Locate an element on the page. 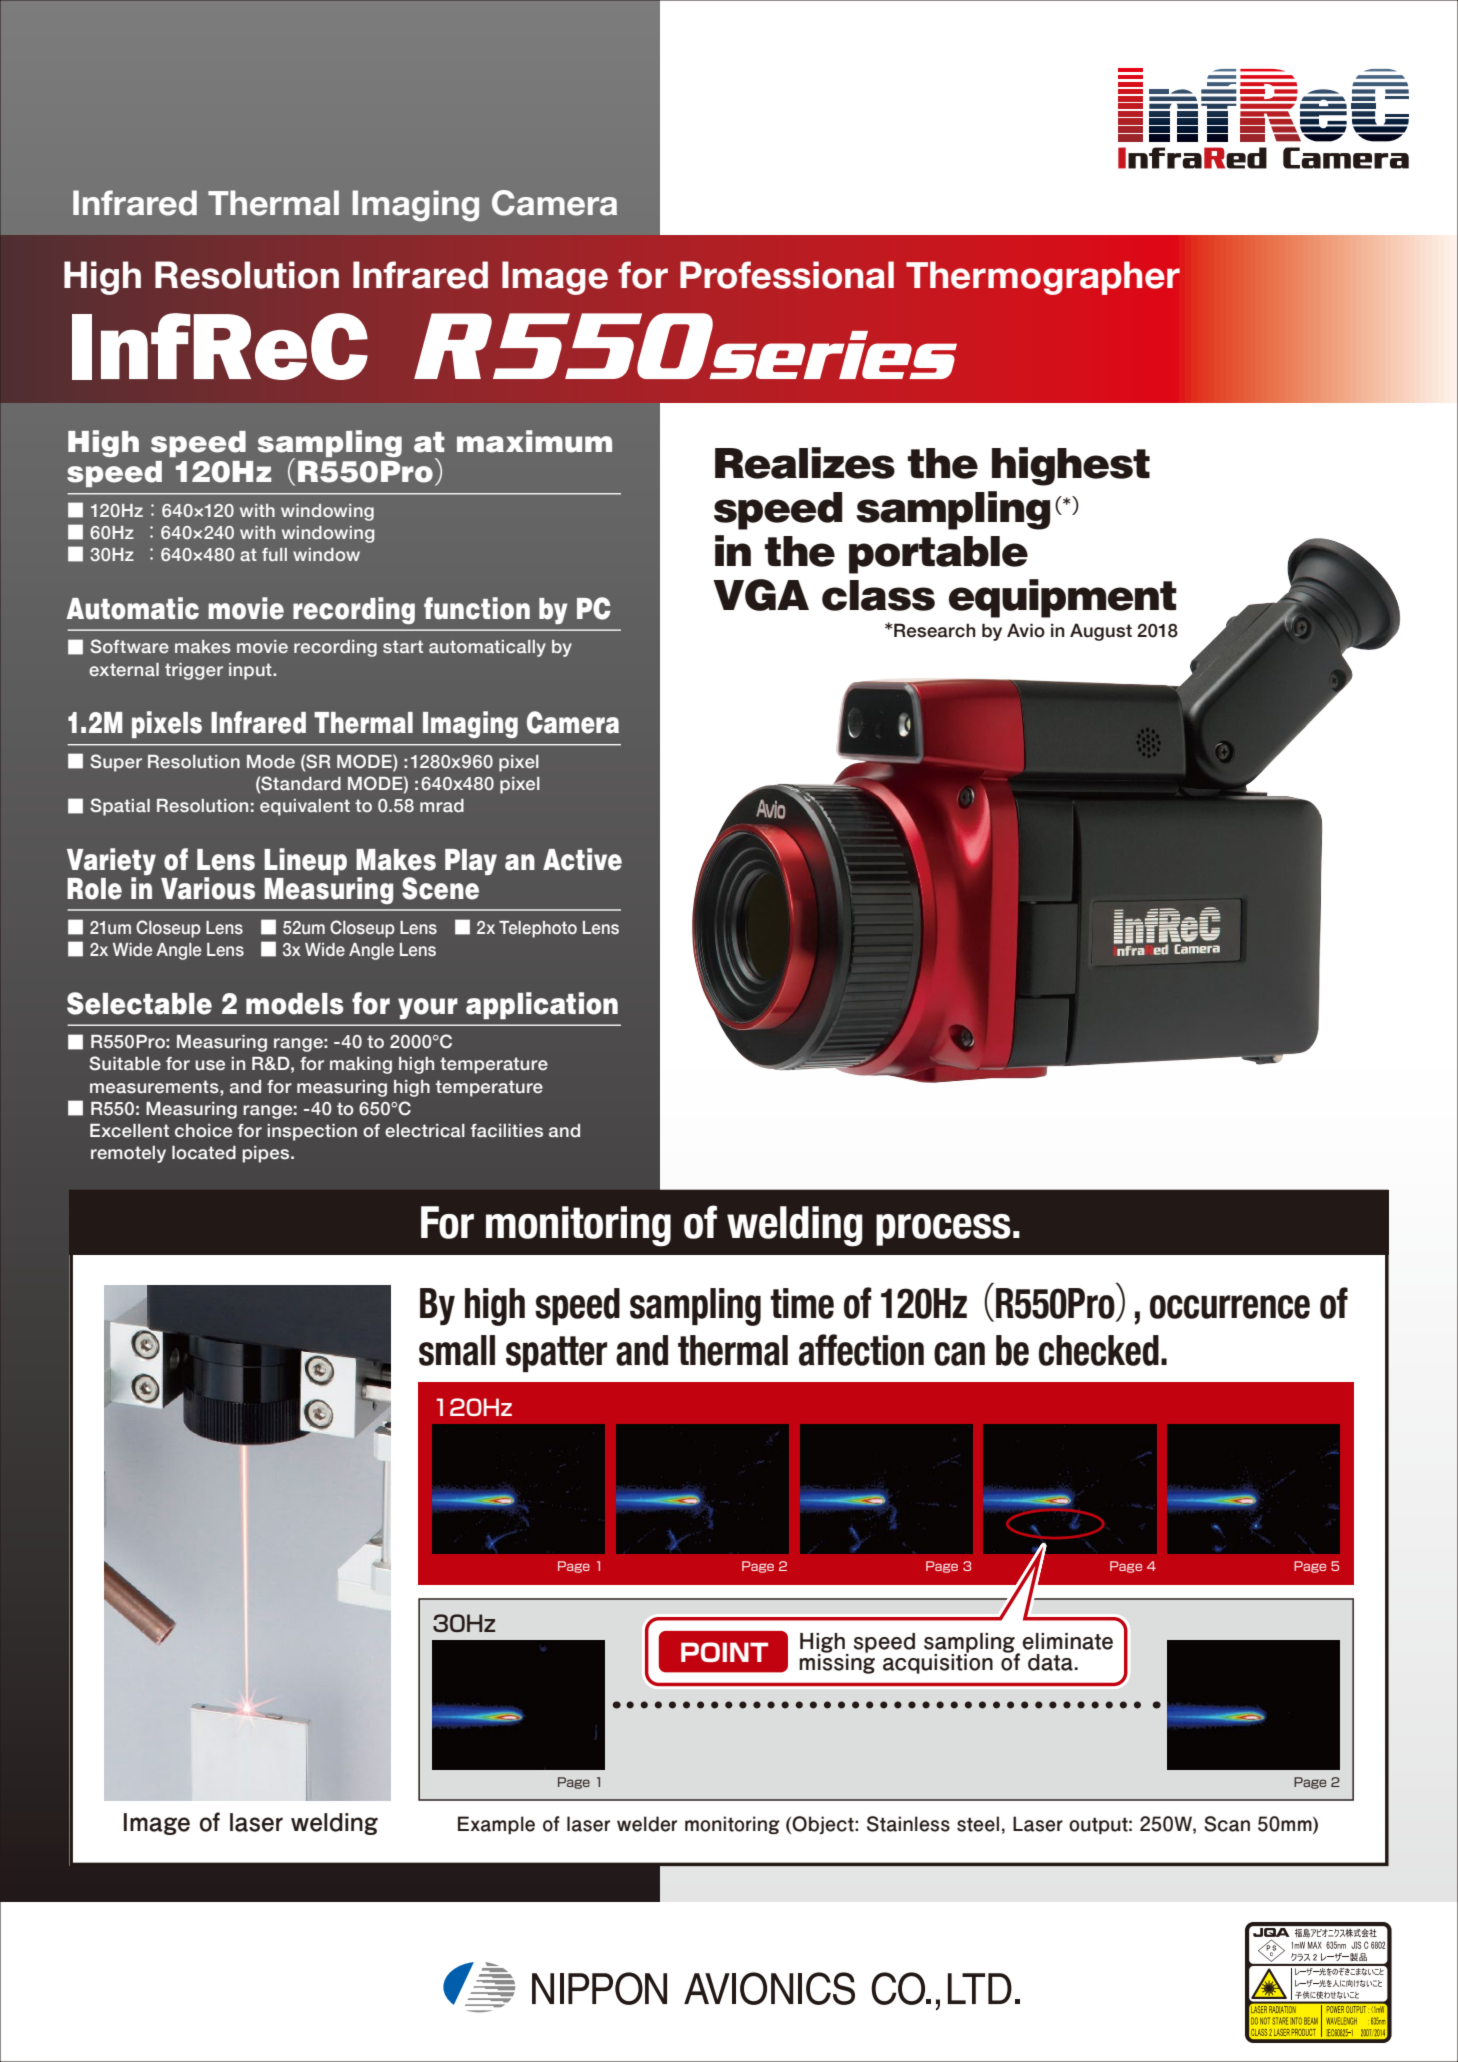 This page has width=1458, height=2062. Realizes is located at coordinates (805, 463).
